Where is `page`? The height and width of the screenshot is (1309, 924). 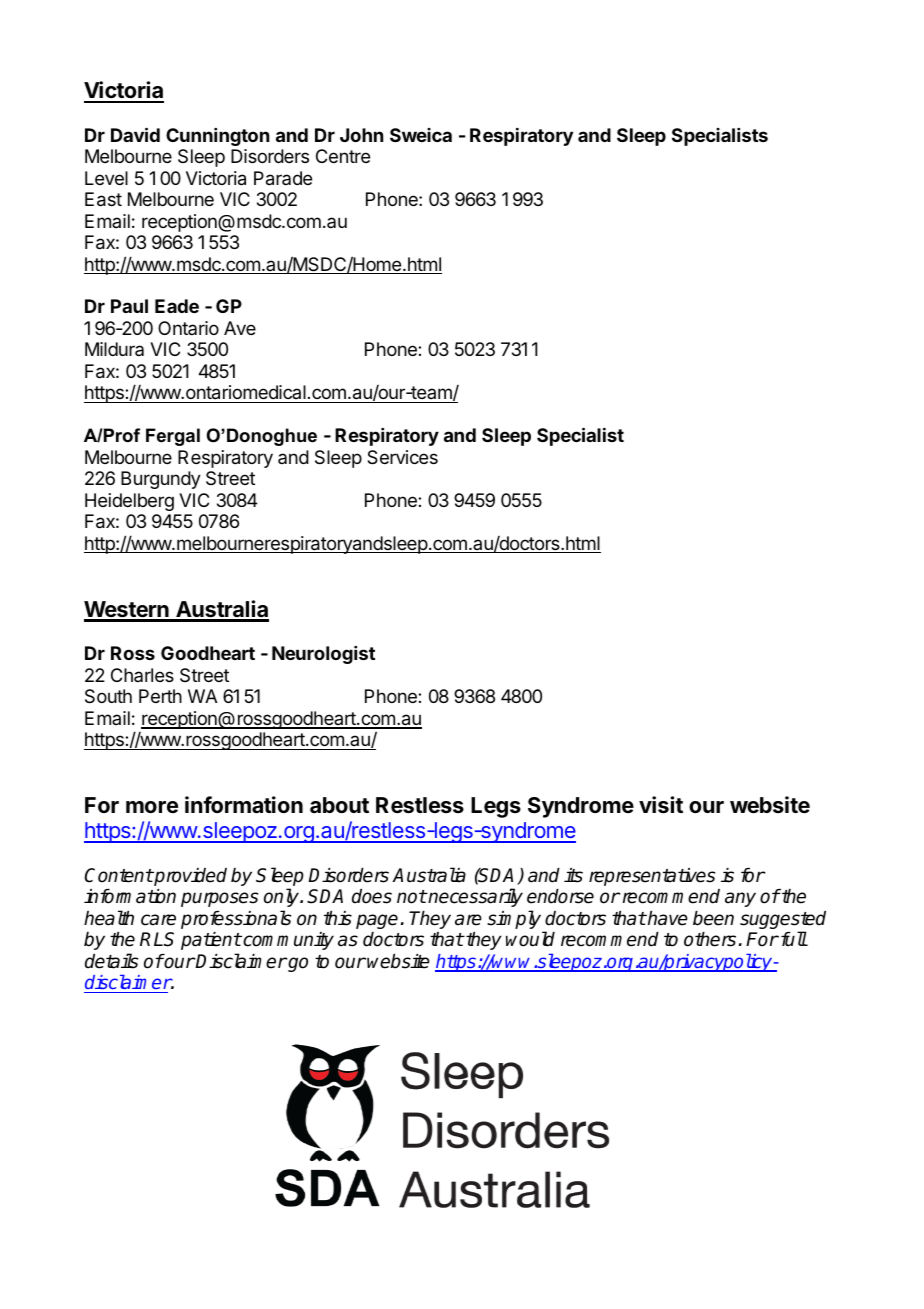 page is located at coordinates (377, 921).
